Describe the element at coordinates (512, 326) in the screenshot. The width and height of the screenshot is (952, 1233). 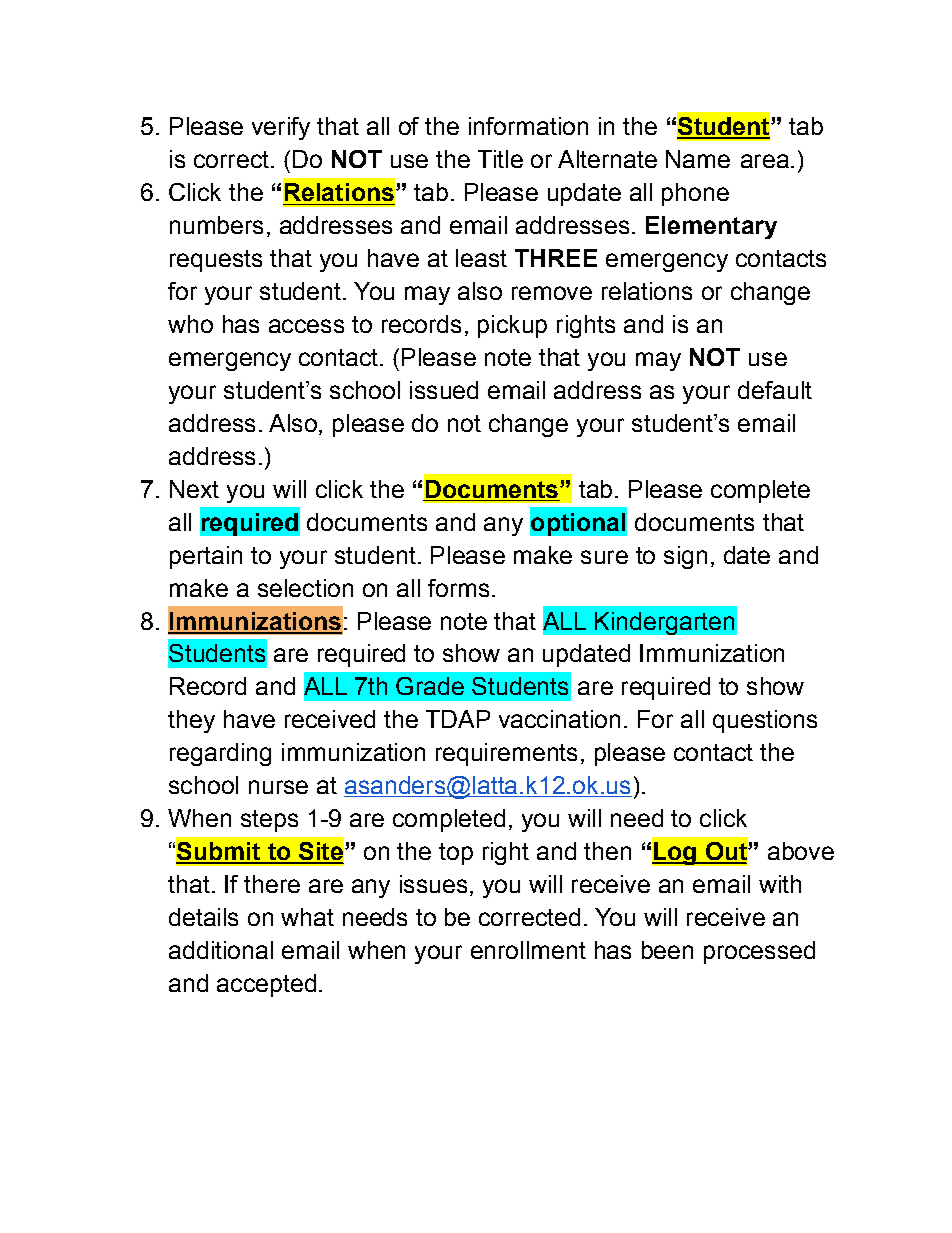
I see `pickup` at that location.
